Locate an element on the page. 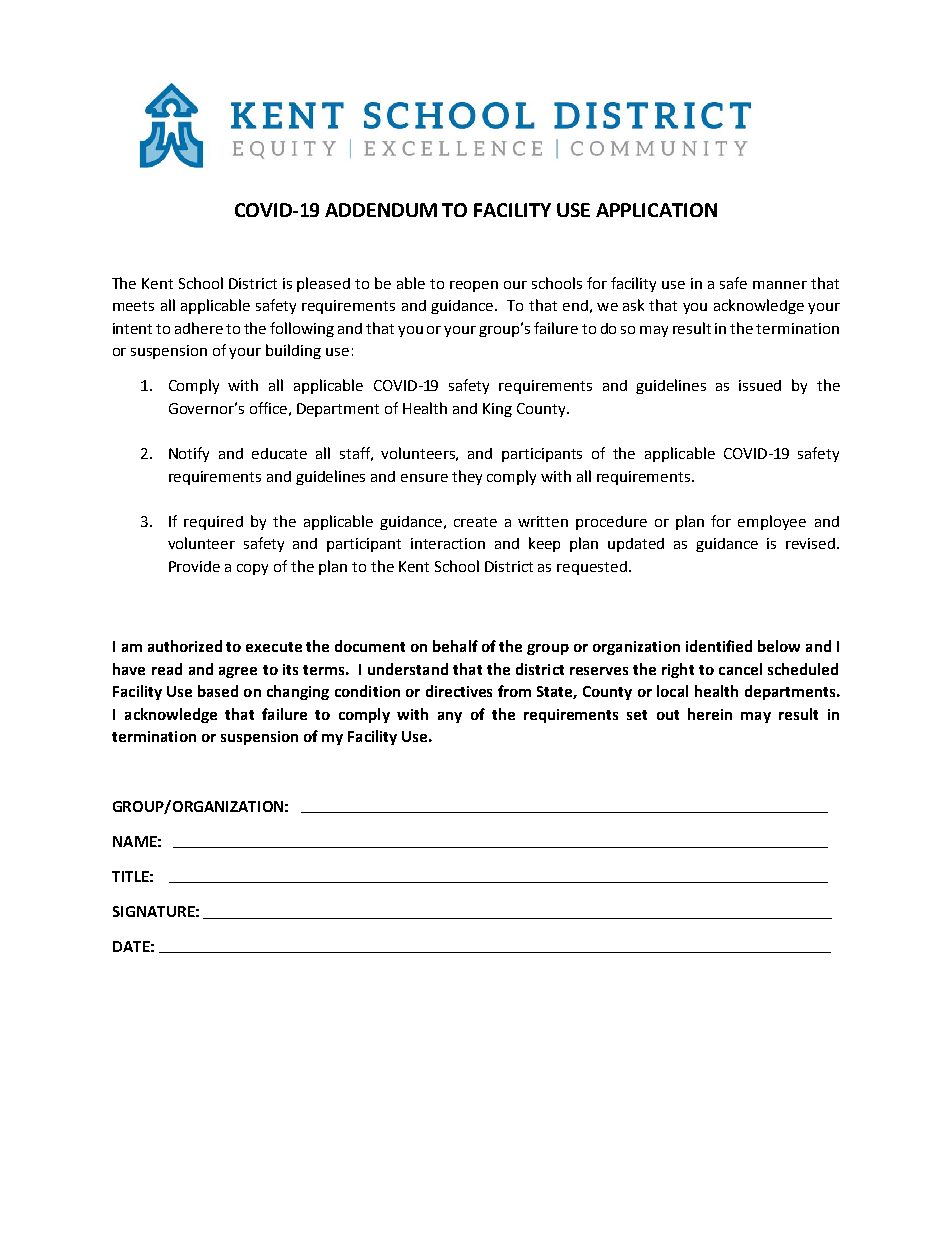  King is located at coordinates (497, 410).
